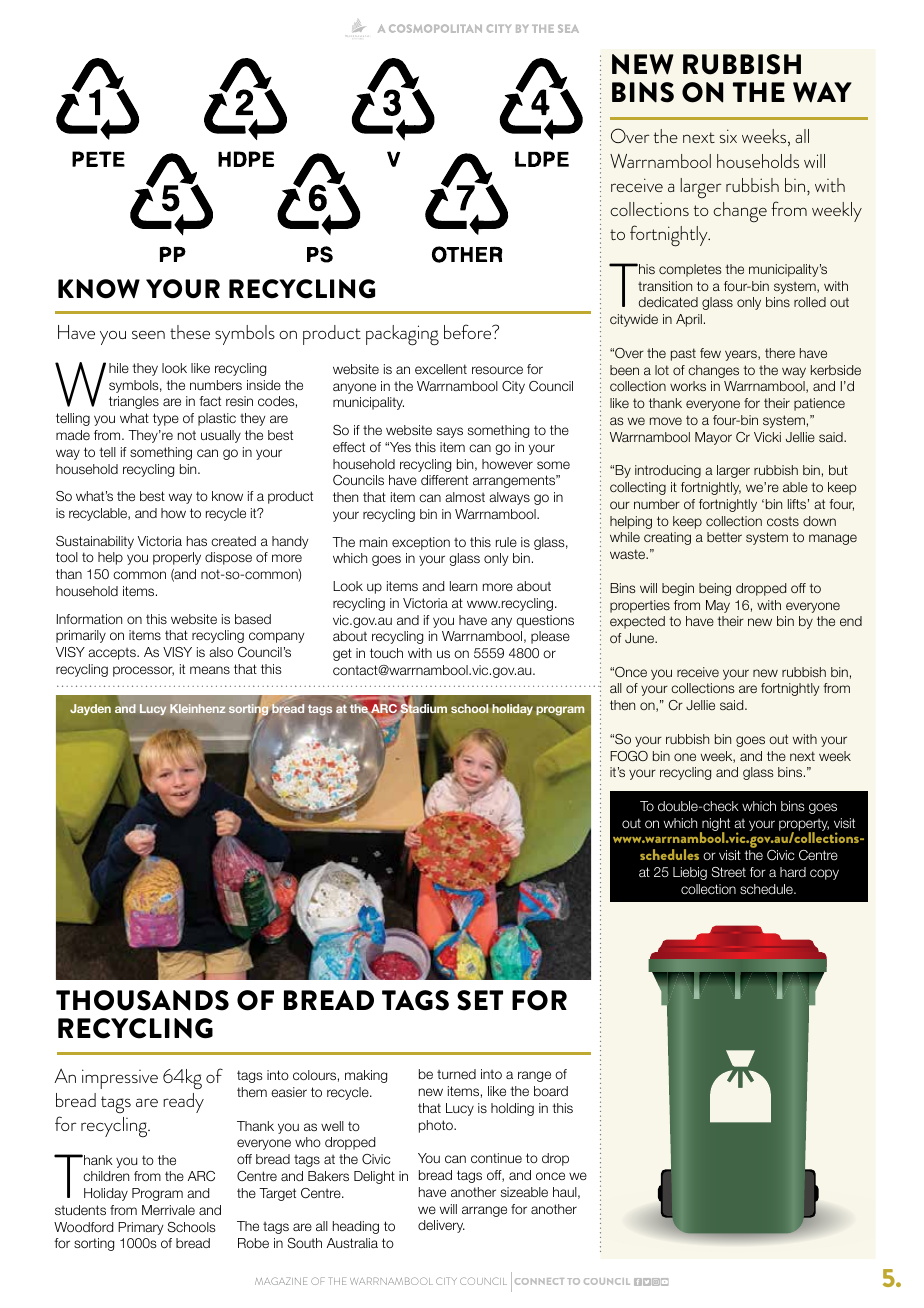 The height and width of the screenshot is (1308, 924). I want to click on delivery, so click(441, 1226).
